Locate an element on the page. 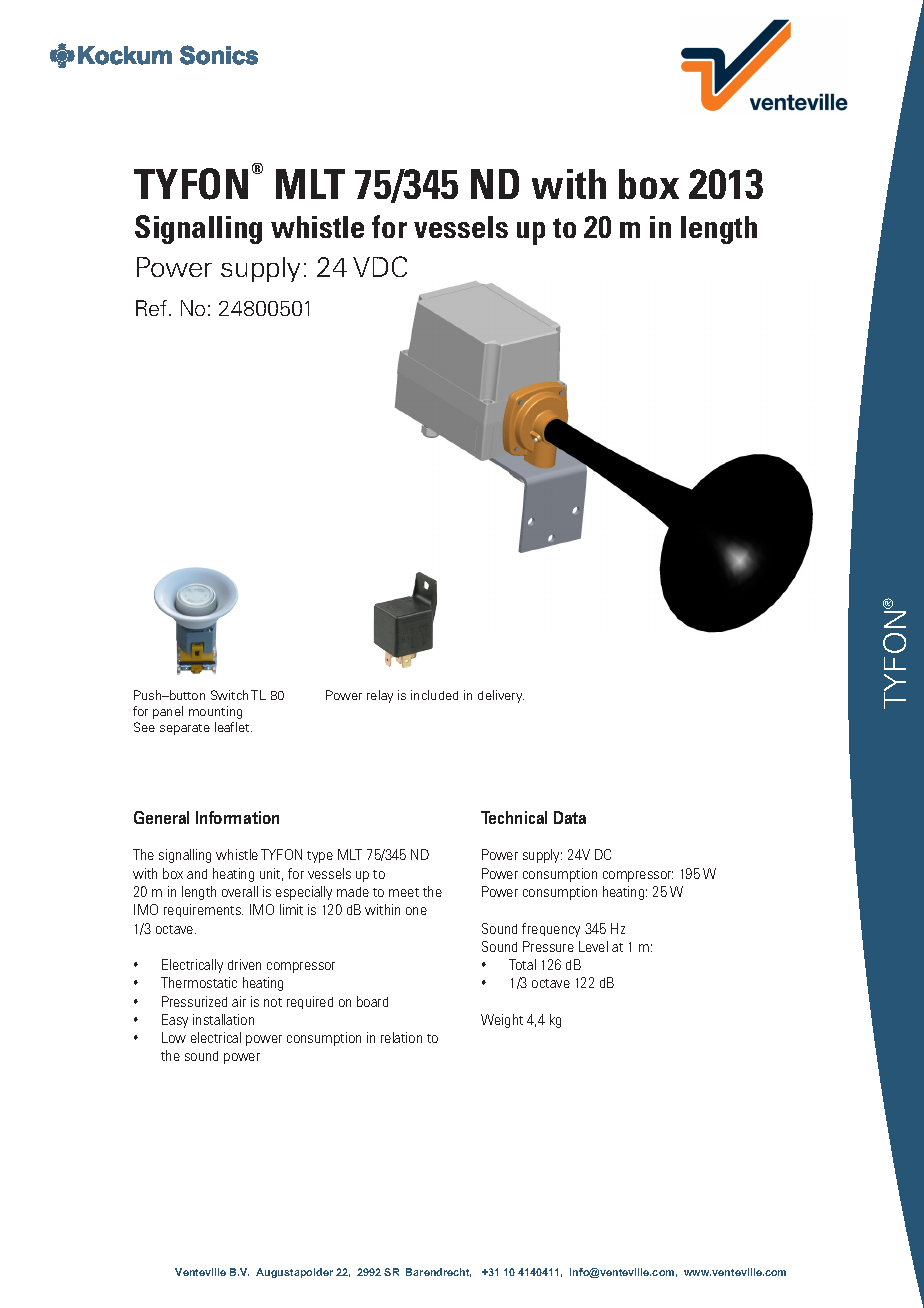 This image has height=1308, width=924. VDC is located at coordinates (380, 266).
